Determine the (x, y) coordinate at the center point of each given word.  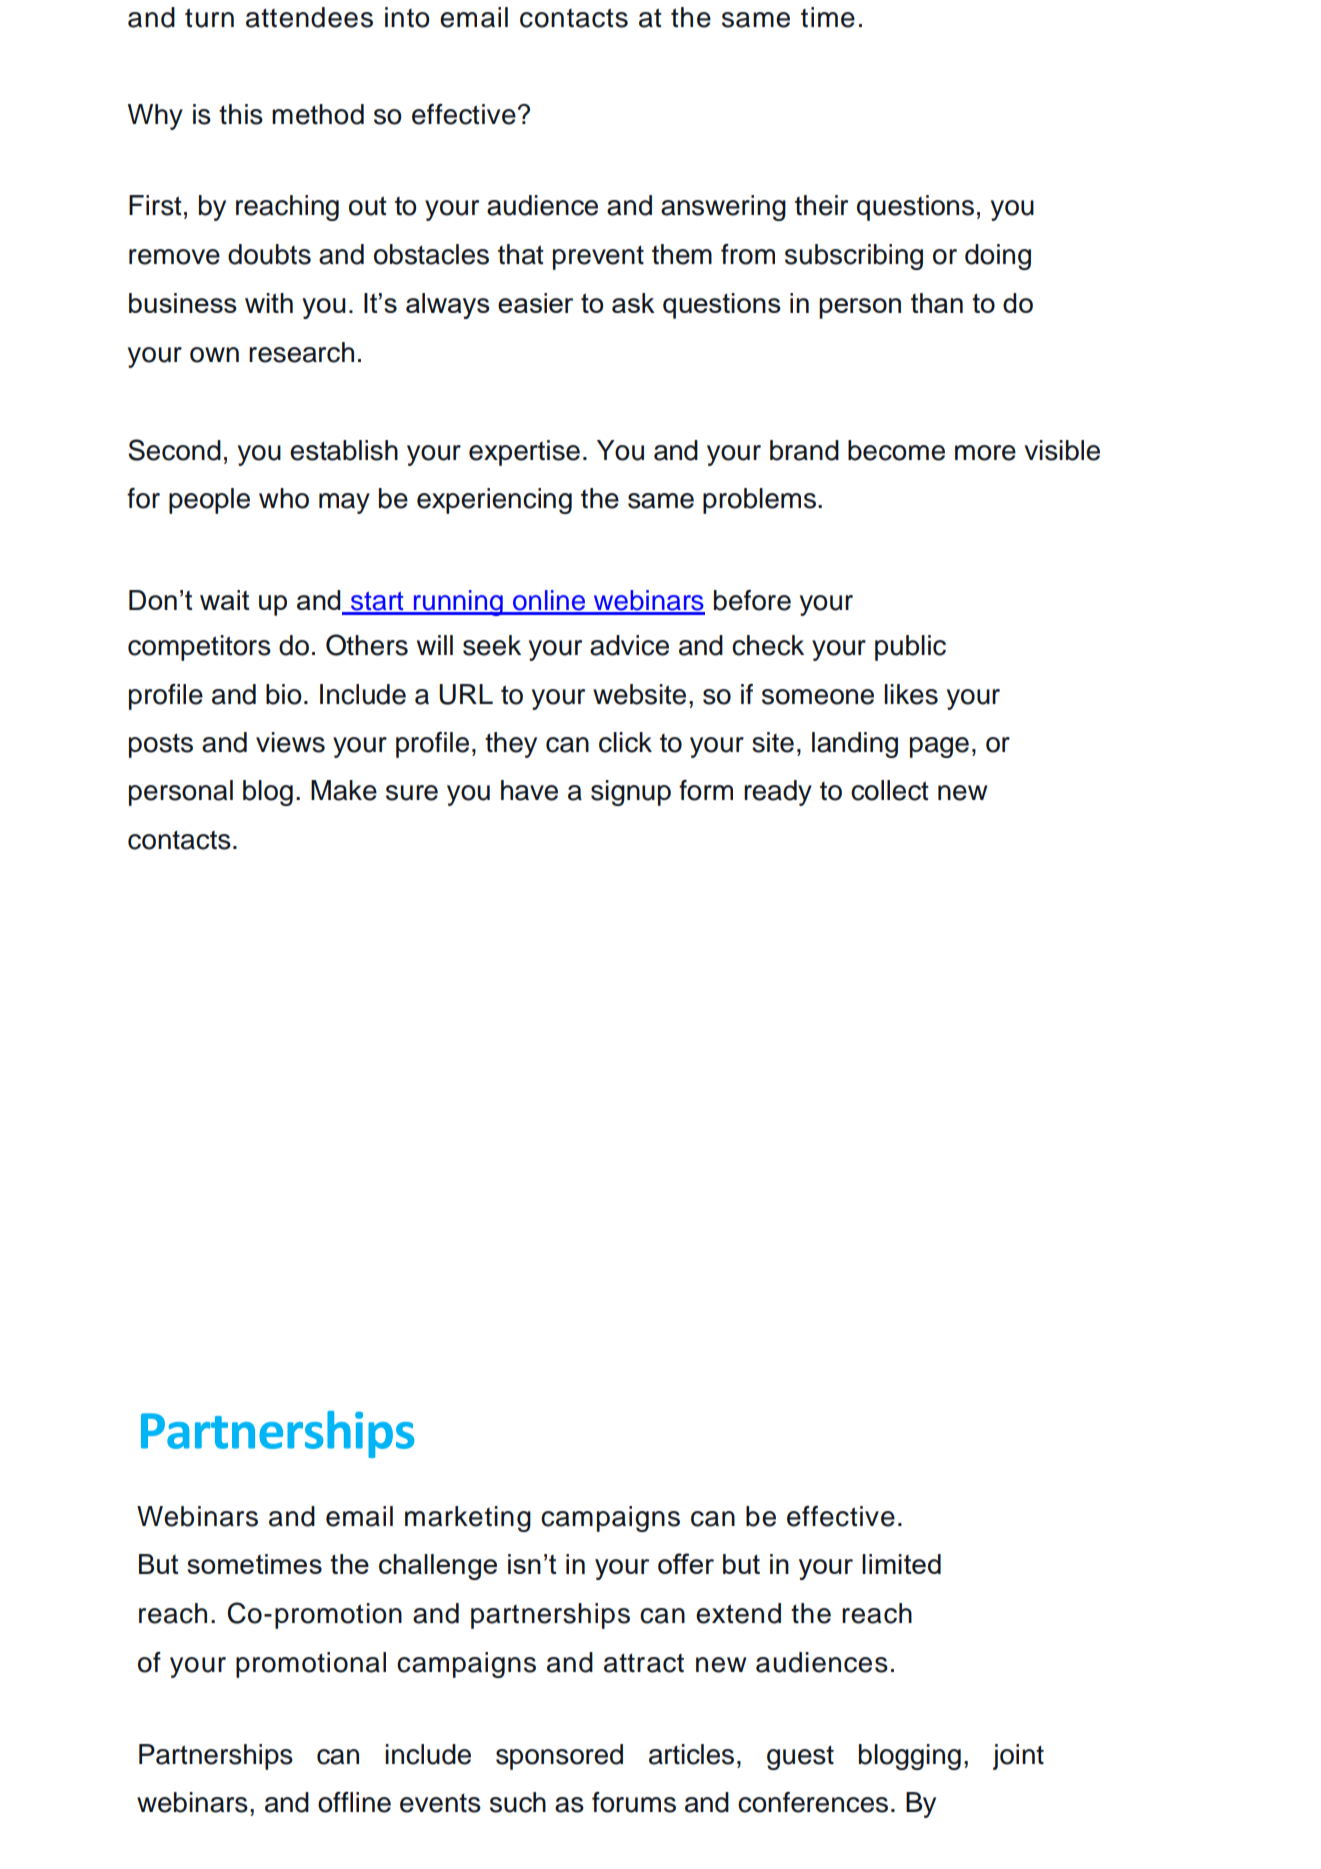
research (301, 352)
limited (901, 1564)
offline (354, 1802)
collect (890, 790)
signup (631, 793)
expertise (524, 453)
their (821, 205)
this (241, 114)
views (290, 742)
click (625, 742)
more (985, 453)
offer (686, 1563)
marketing (468, 1519)
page (939, 747)
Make (344, 790)
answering (723, 208)
